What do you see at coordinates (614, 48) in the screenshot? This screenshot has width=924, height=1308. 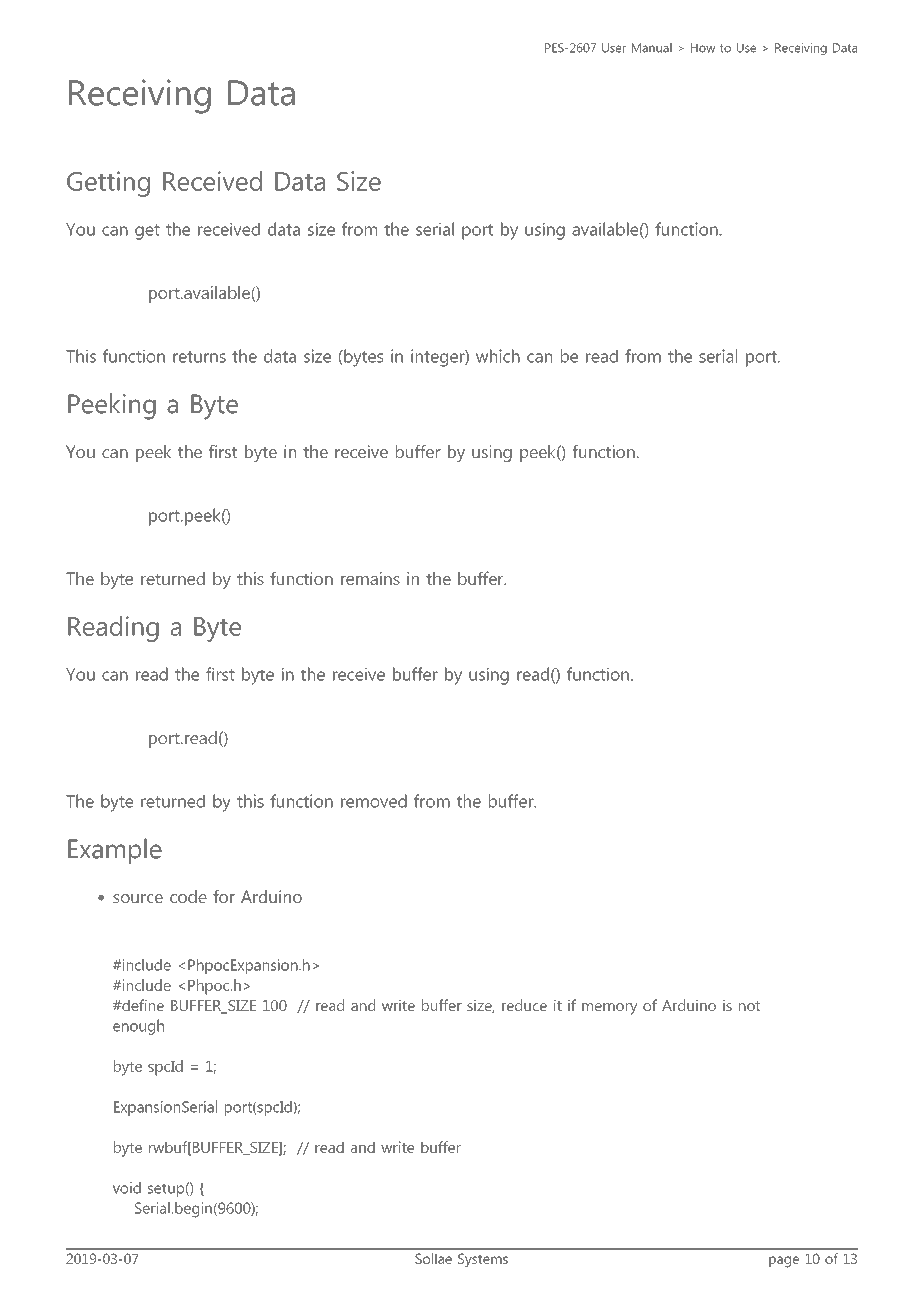 I see `User` at bounding box center [614, 48].
